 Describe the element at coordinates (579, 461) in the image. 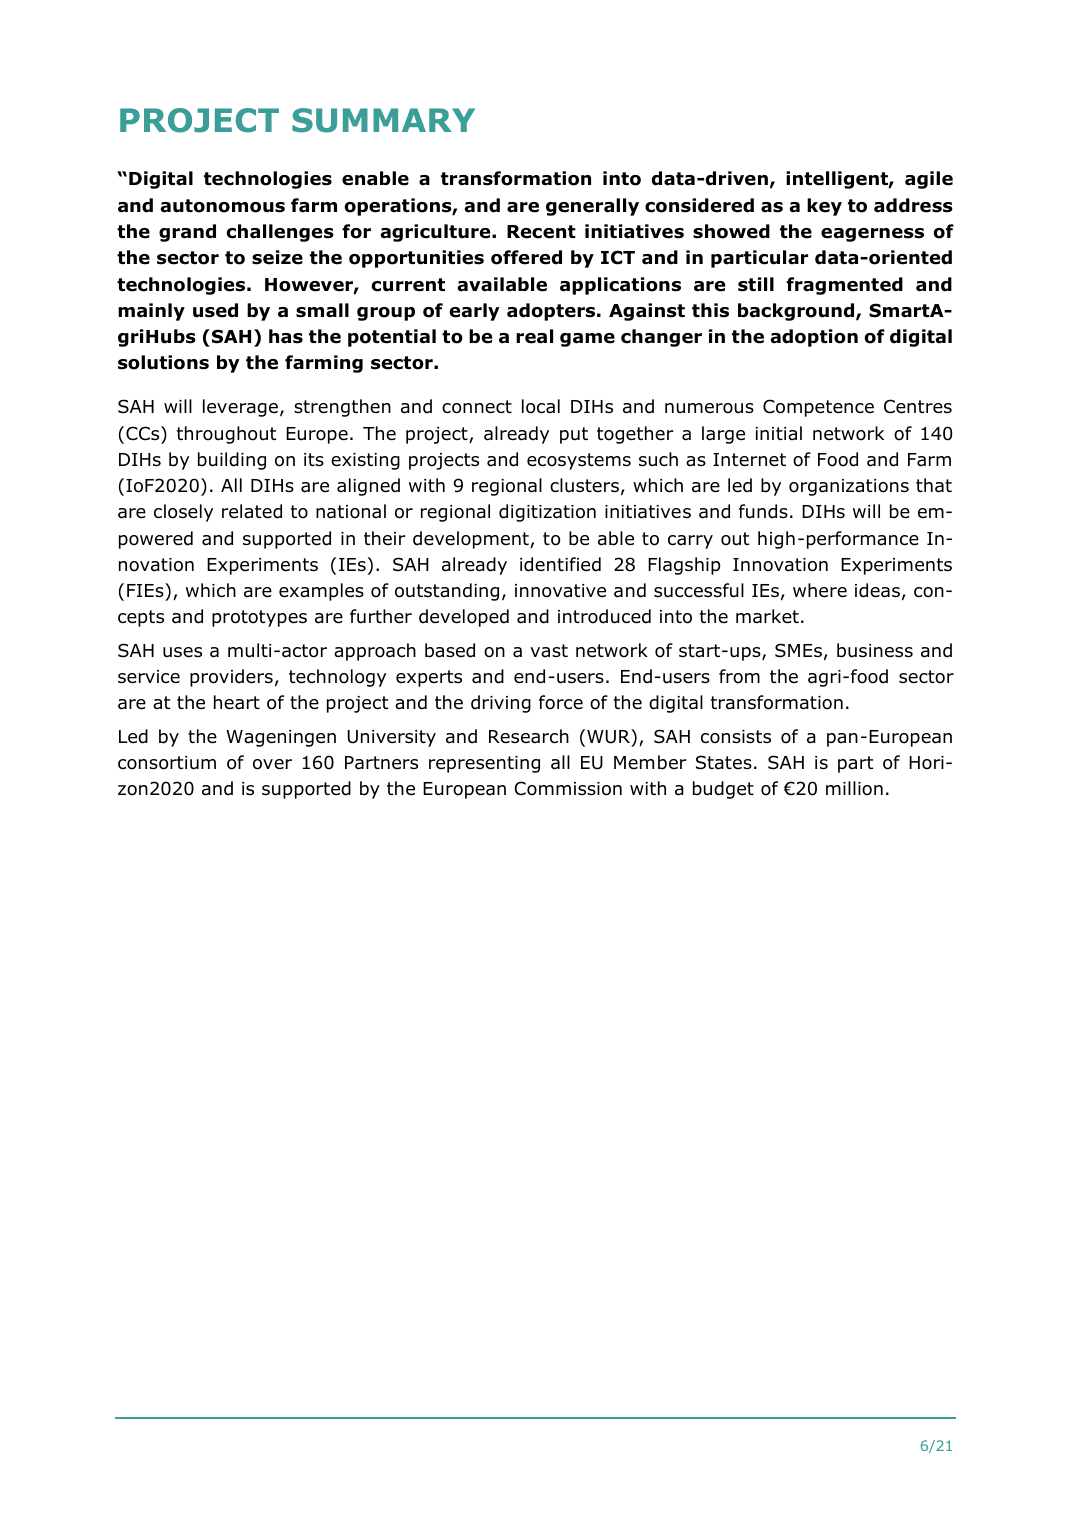

I see `ecosystems` at that location.
